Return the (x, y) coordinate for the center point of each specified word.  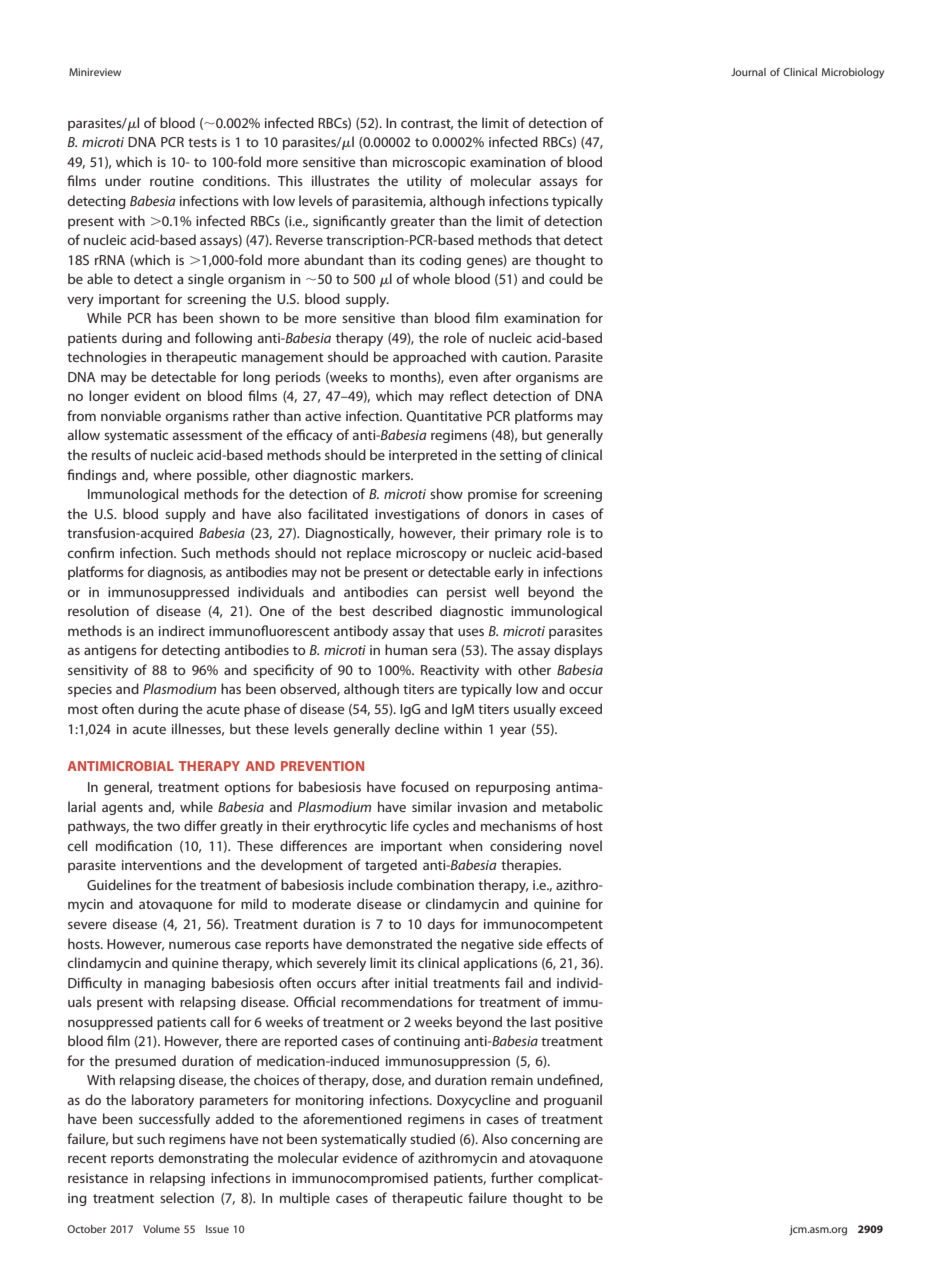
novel (586, 845)
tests (202, 142)
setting (521, 456)
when (466, 845)
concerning (545, 1140)
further (512, 1177)
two (168, 826)
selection (187, 1197)
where (172, 474)
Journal (748, 72)
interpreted (423, 456)
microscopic (429, 163)
